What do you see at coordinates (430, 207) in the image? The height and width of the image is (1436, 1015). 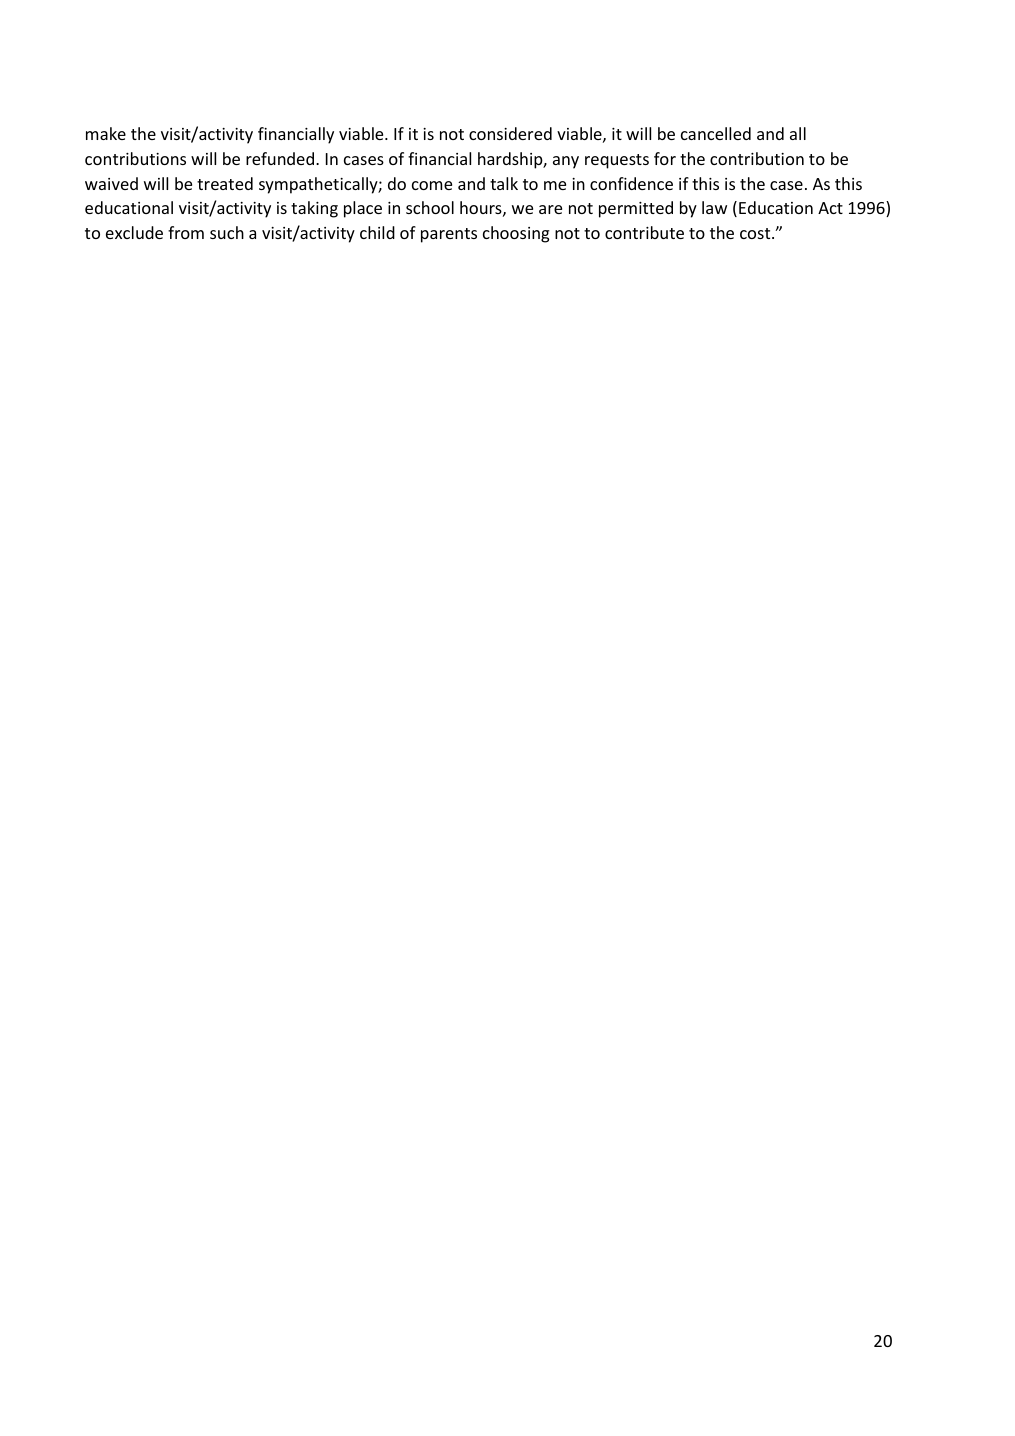 I see `school` at bounding box center [430, 207].
